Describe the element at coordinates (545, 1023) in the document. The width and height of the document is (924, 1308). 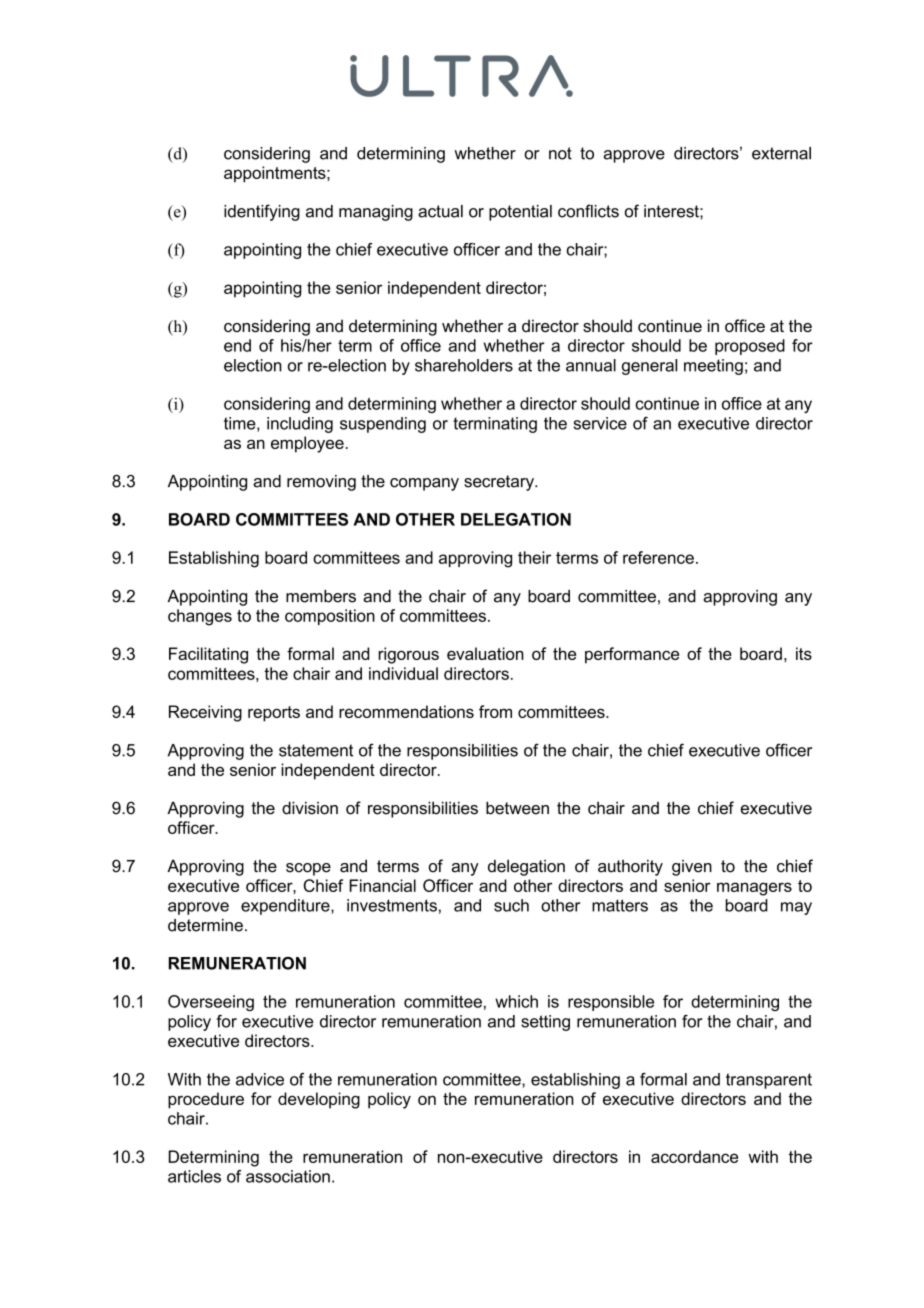
I see `setting` at that location.
